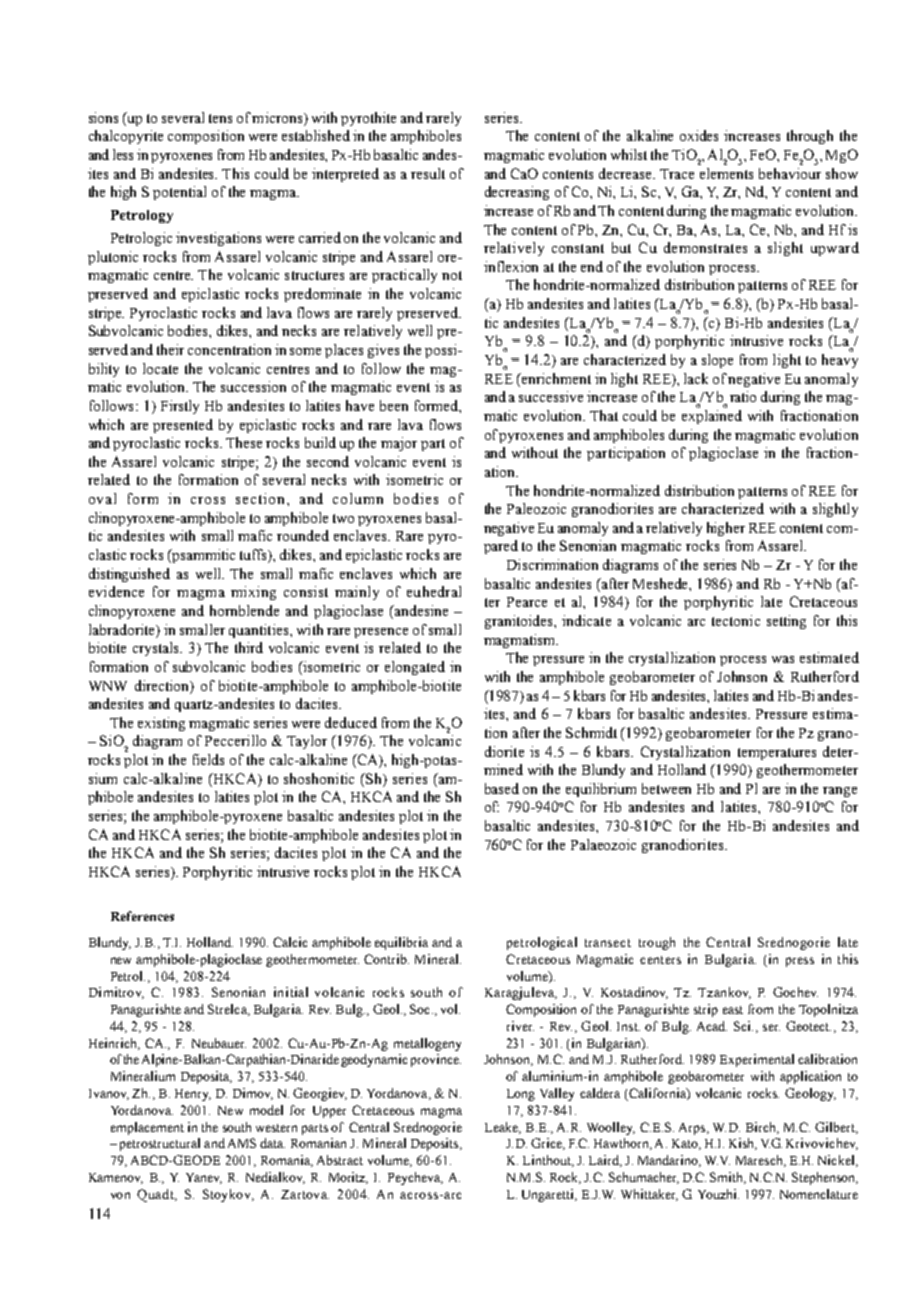 The width and height of the screenshot is (924, 1308). I want to click on based, so click(502, 788).
